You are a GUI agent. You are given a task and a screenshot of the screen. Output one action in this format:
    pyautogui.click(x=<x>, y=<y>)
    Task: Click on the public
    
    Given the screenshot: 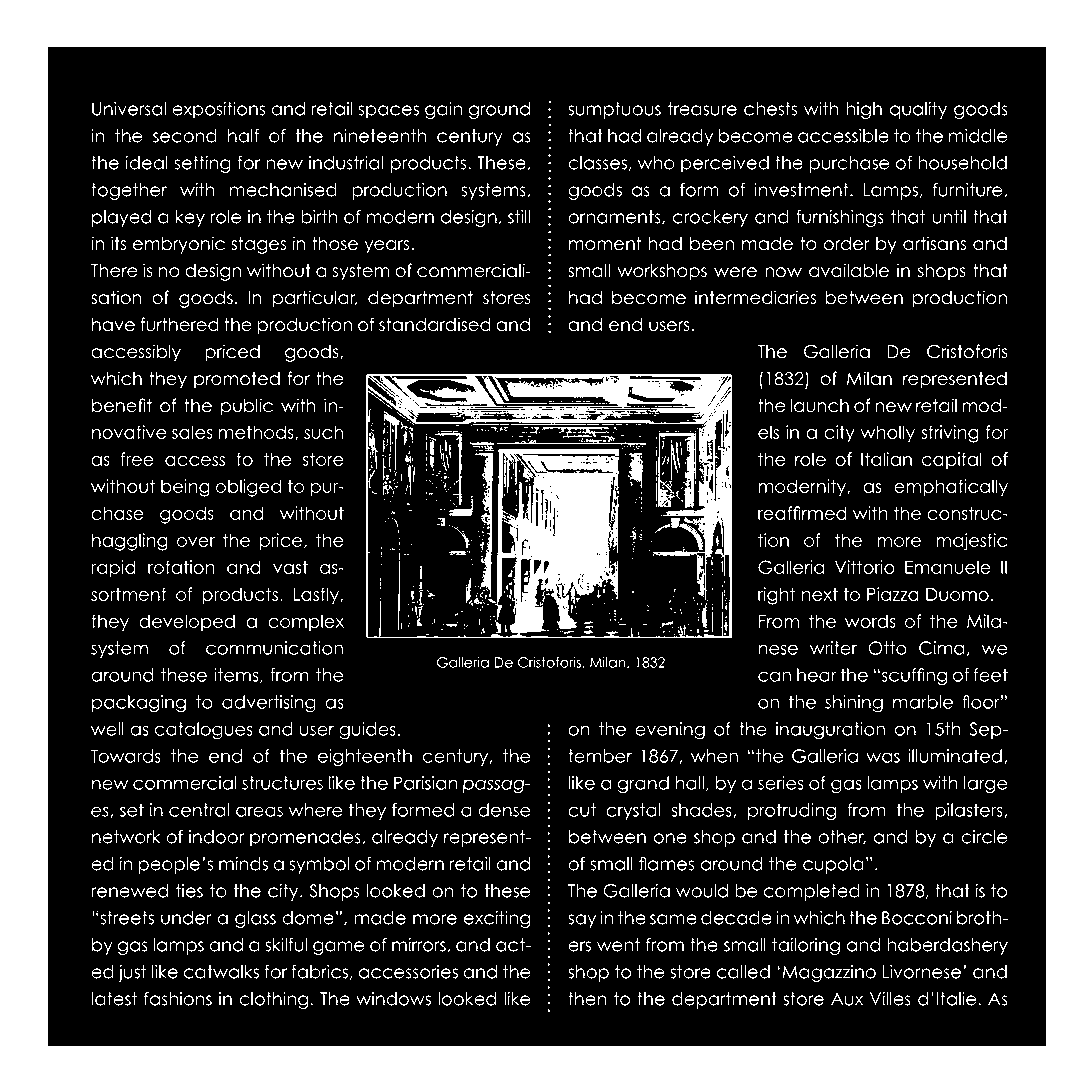 What is the action you would take?
    pyautogui.click(x=247, y=407)
